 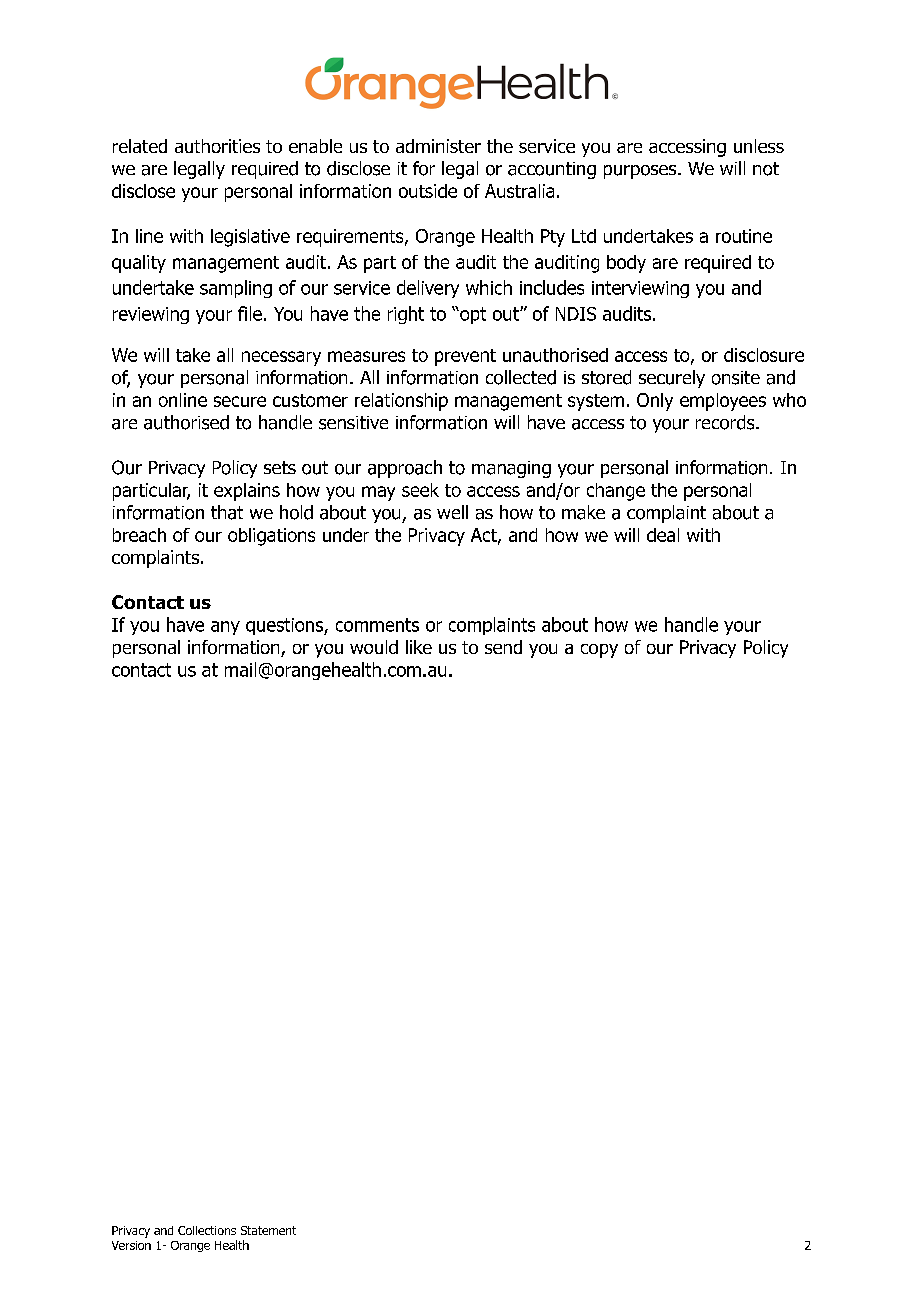 I want to click on like, so click(x=419, y=647).
